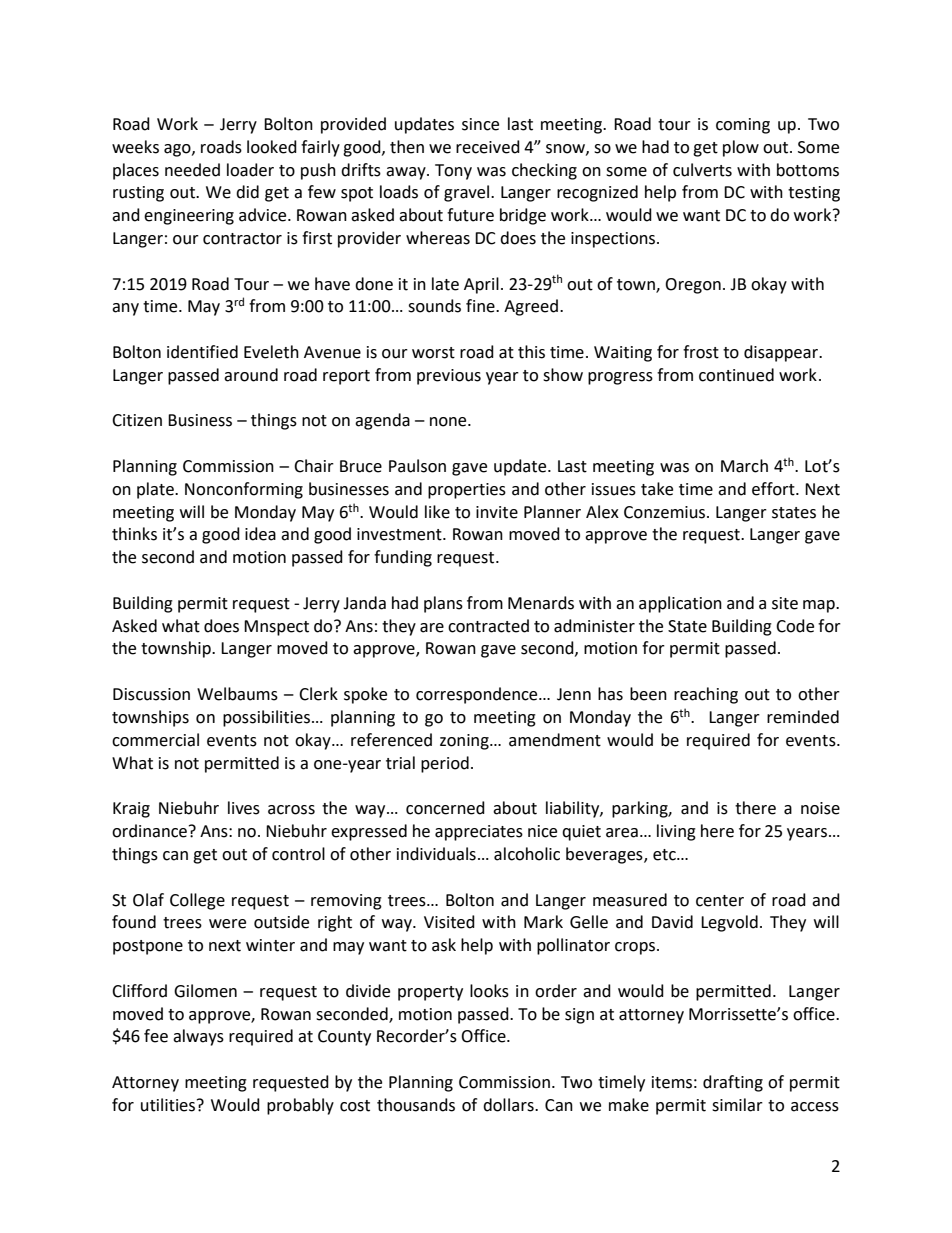  Describe the element at coordinates (488, 147) in the screenshot. I see `received` at that location.
